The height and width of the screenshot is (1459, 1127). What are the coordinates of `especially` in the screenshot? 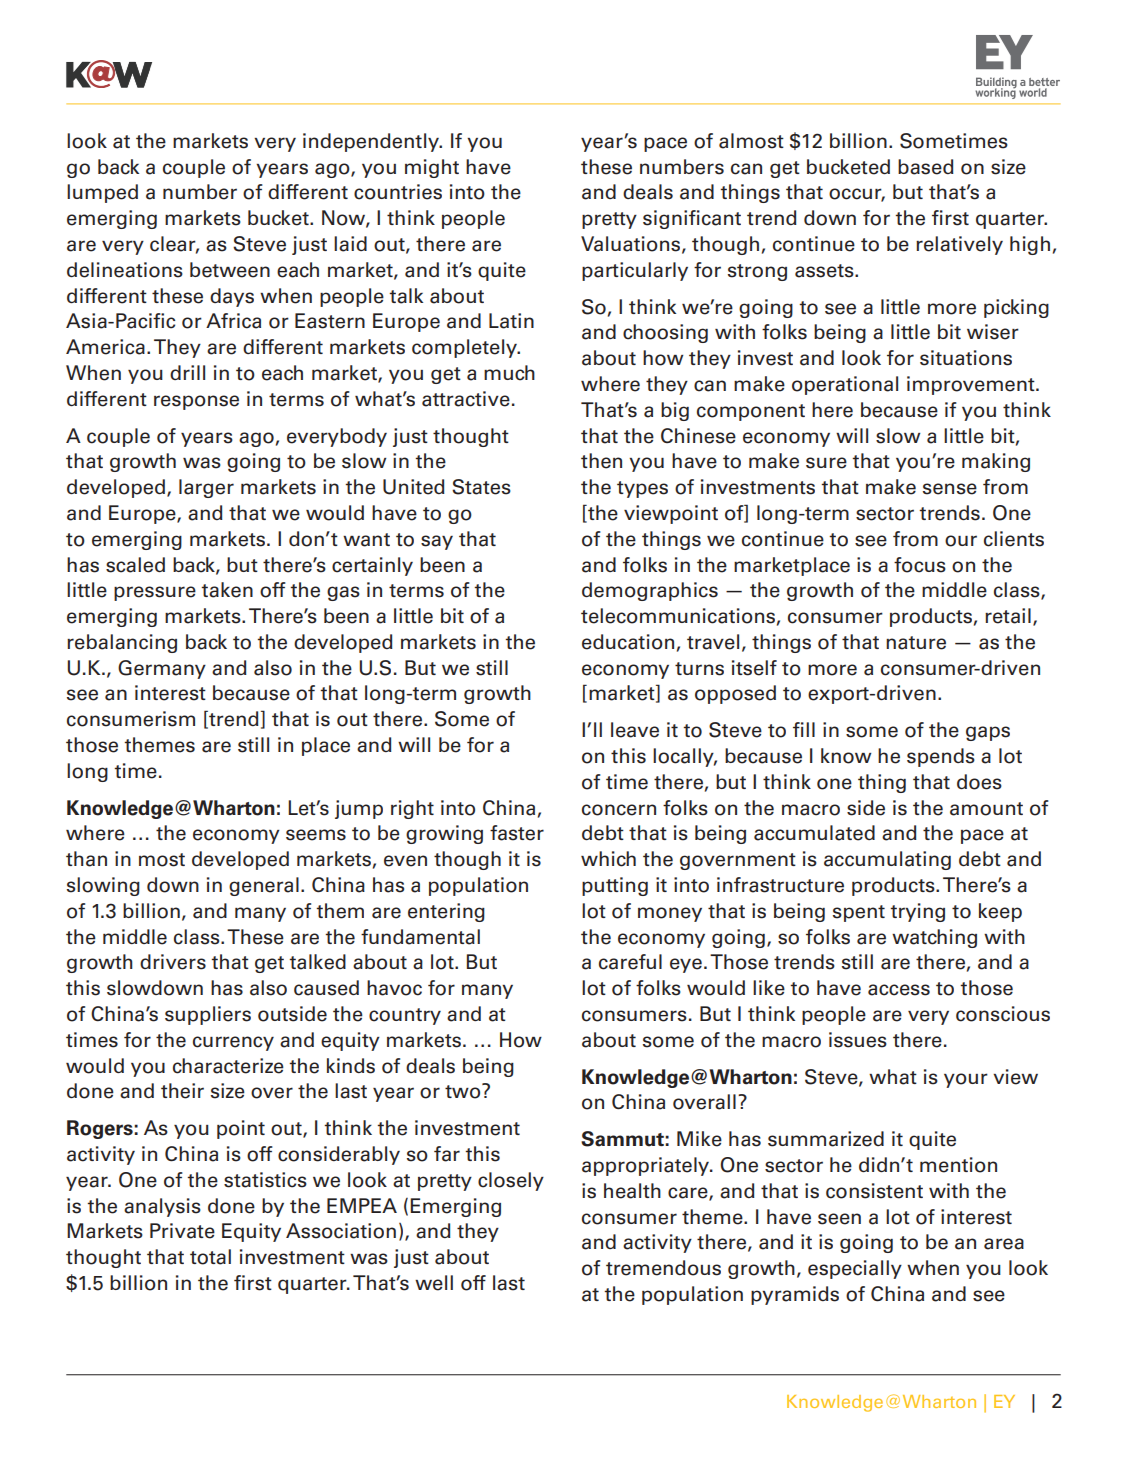 It's located at (855, 1269).
